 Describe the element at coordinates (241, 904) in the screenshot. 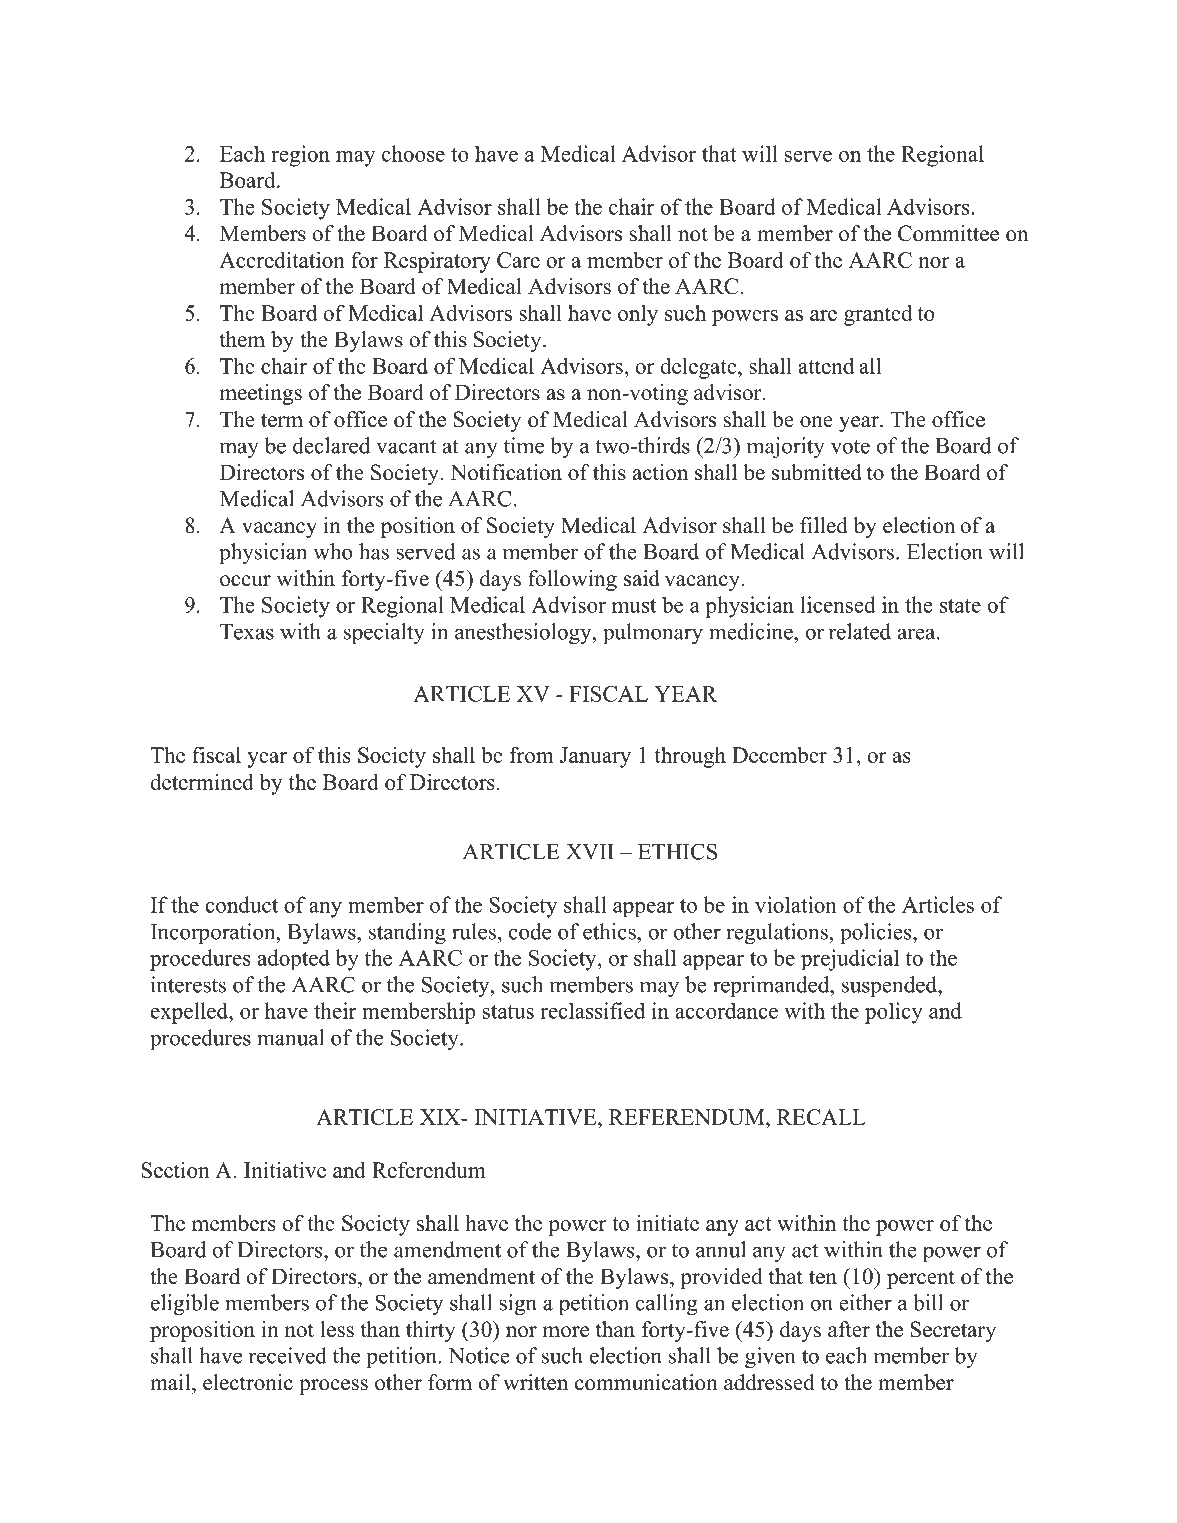

I see `conduct` at that location.
